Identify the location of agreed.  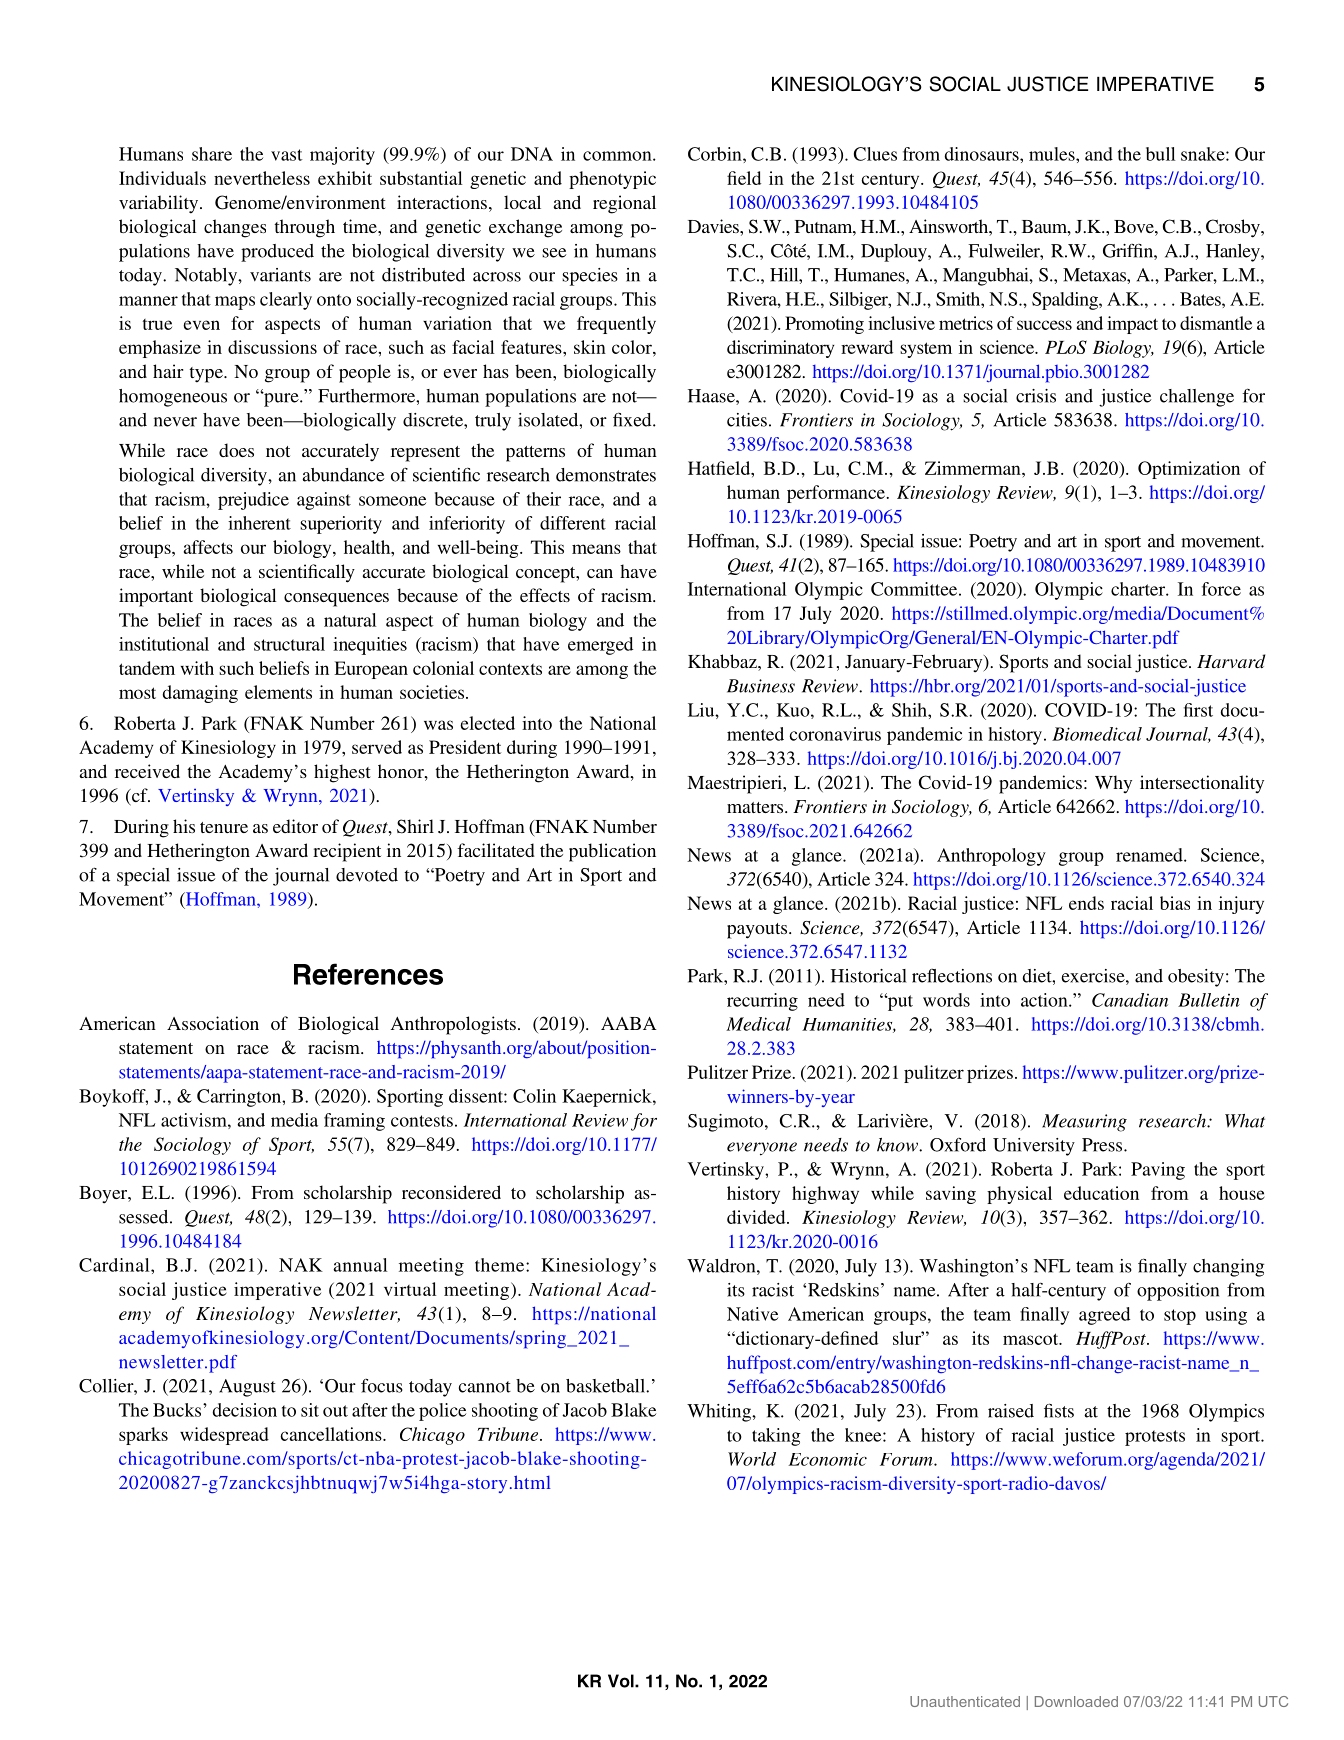
(1104, 1316).
